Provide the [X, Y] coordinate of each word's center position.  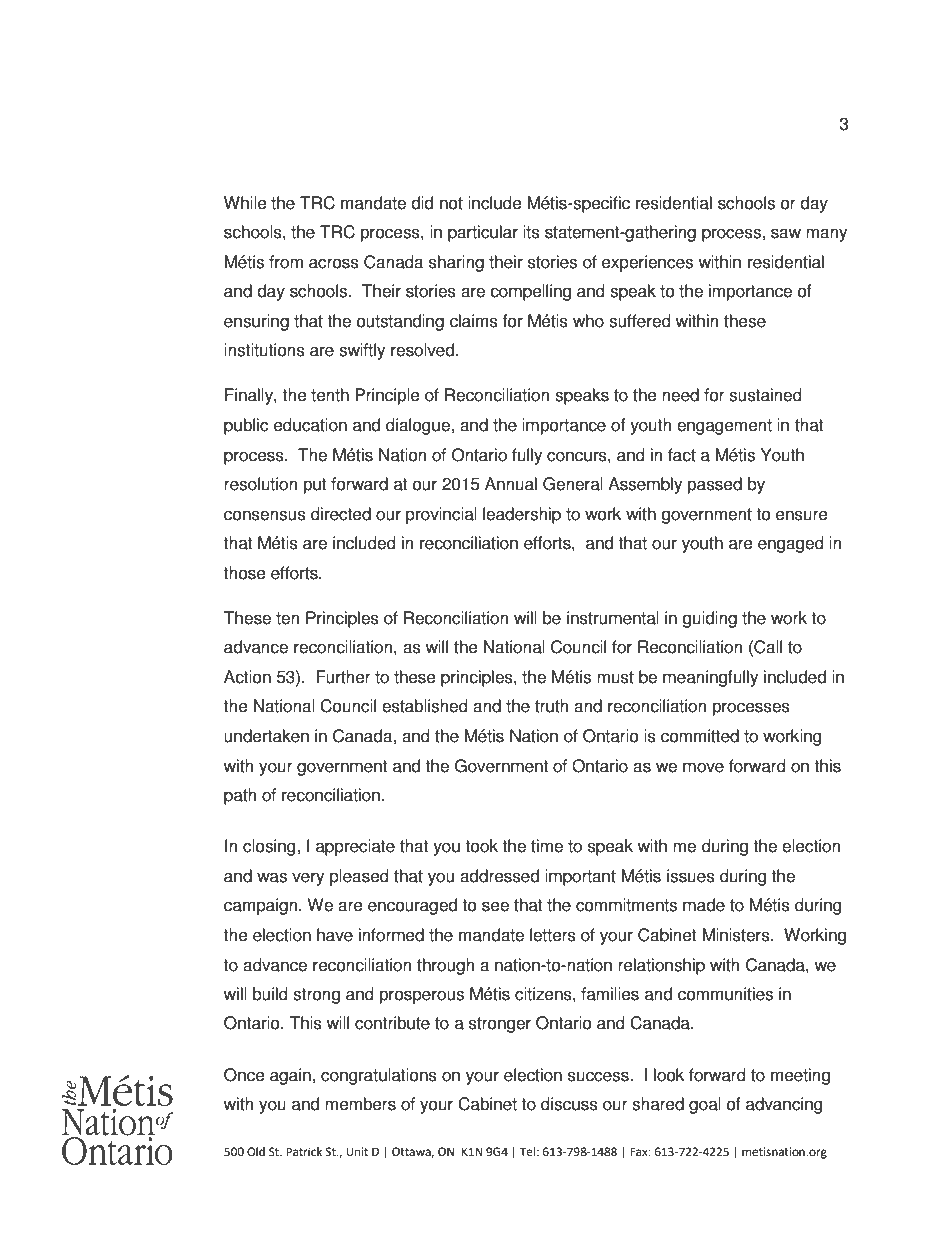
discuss [569, 1104]
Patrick [304, 1151]
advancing [784, 1105]
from [286, 262]
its [531, 232]
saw [786, 233]
